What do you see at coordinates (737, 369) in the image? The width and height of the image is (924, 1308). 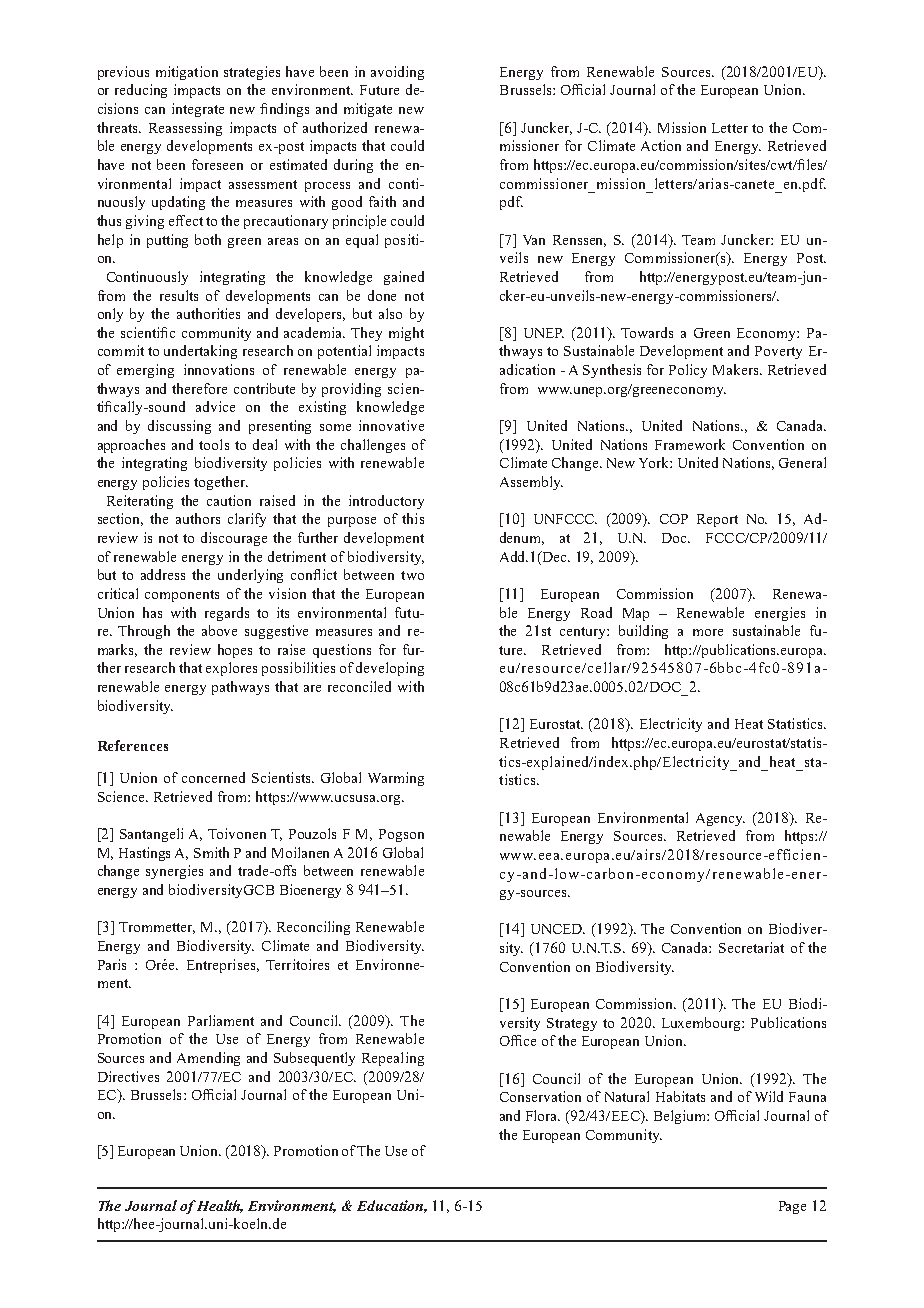 I see `Makers` at bounding box center [737, 369].
